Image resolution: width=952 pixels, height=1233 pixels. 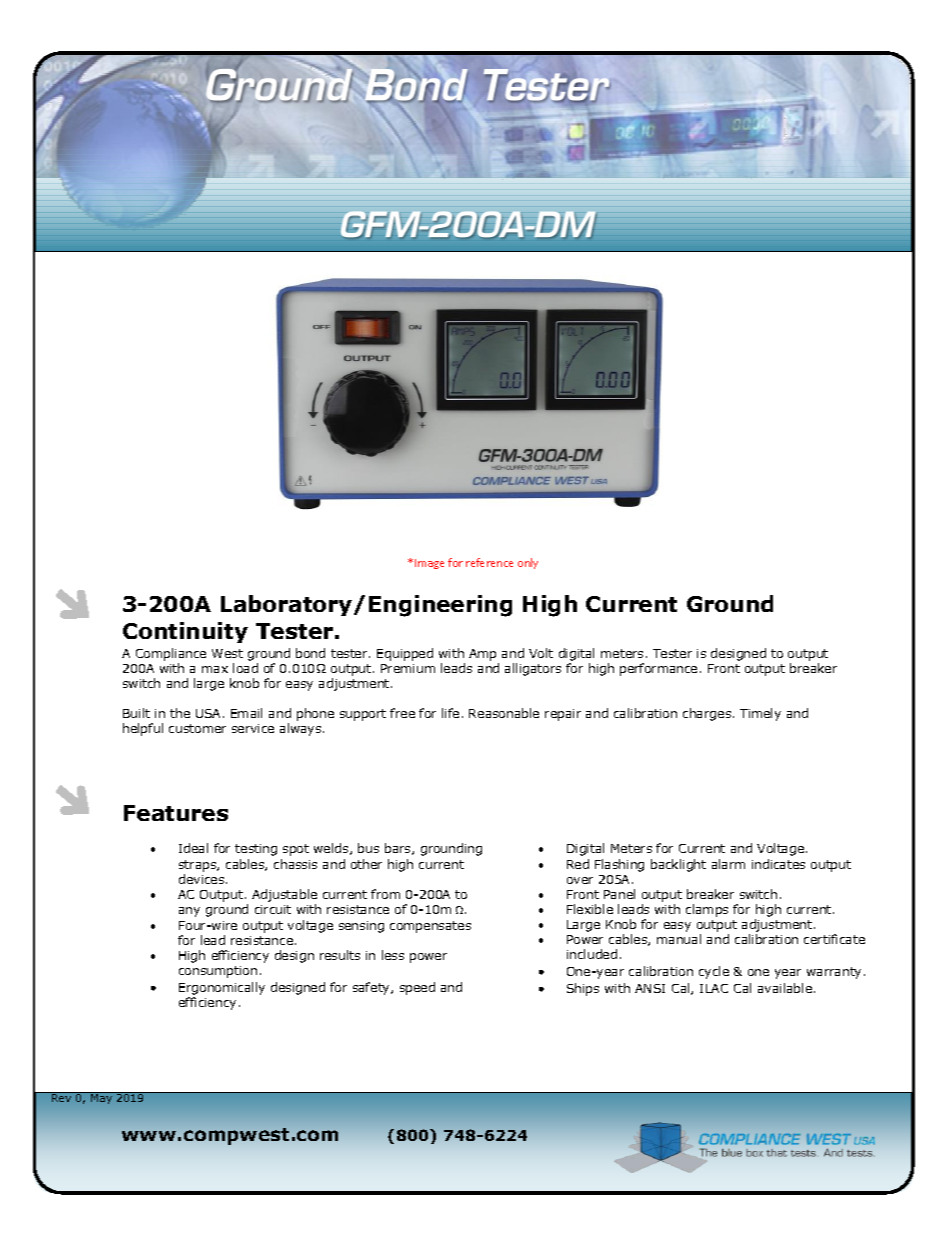 What do you see at coordinates (504, 713) in the document?
I see `Reasonable` at bounding box center [504, 713].
